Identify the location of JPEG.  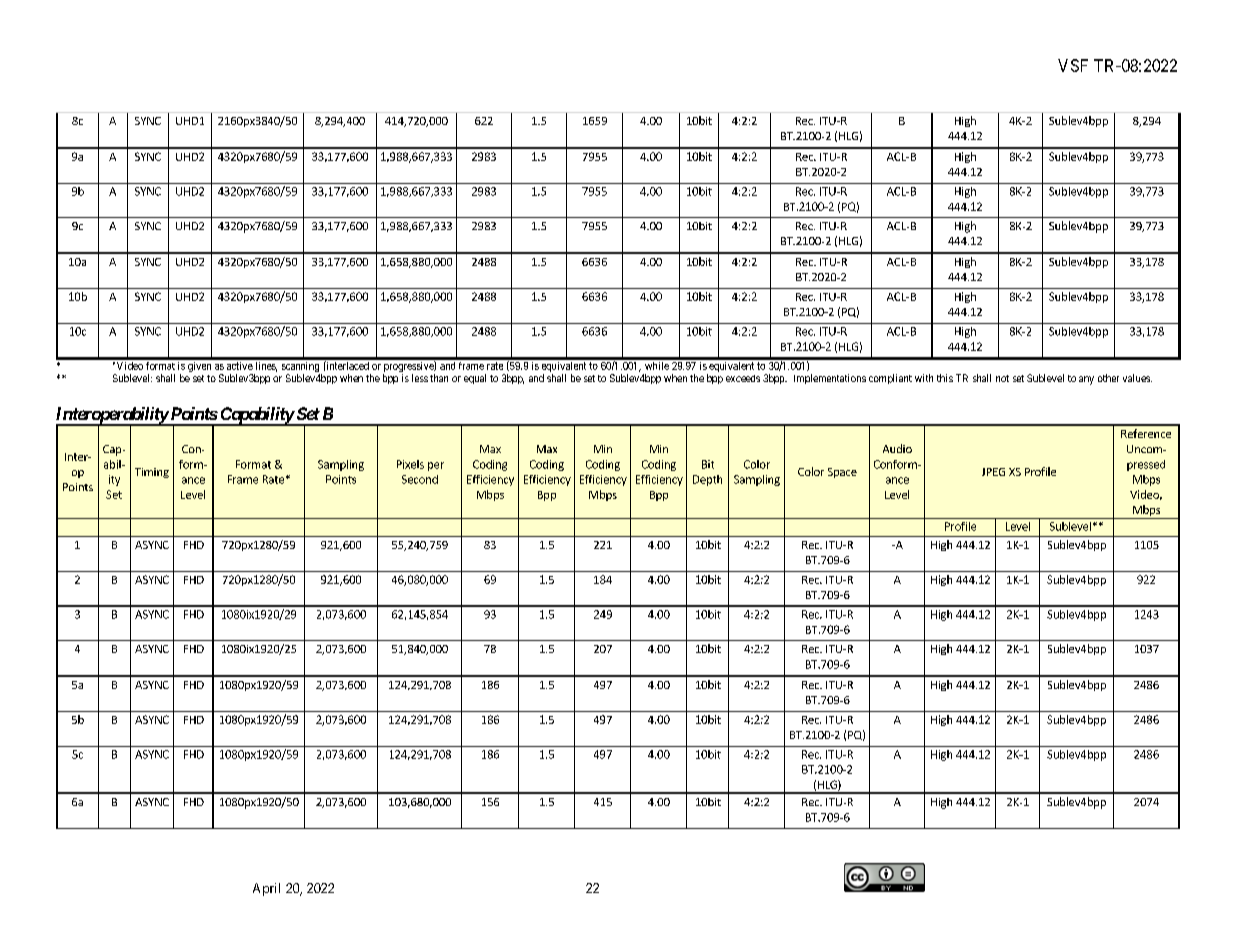
(993, 472).
